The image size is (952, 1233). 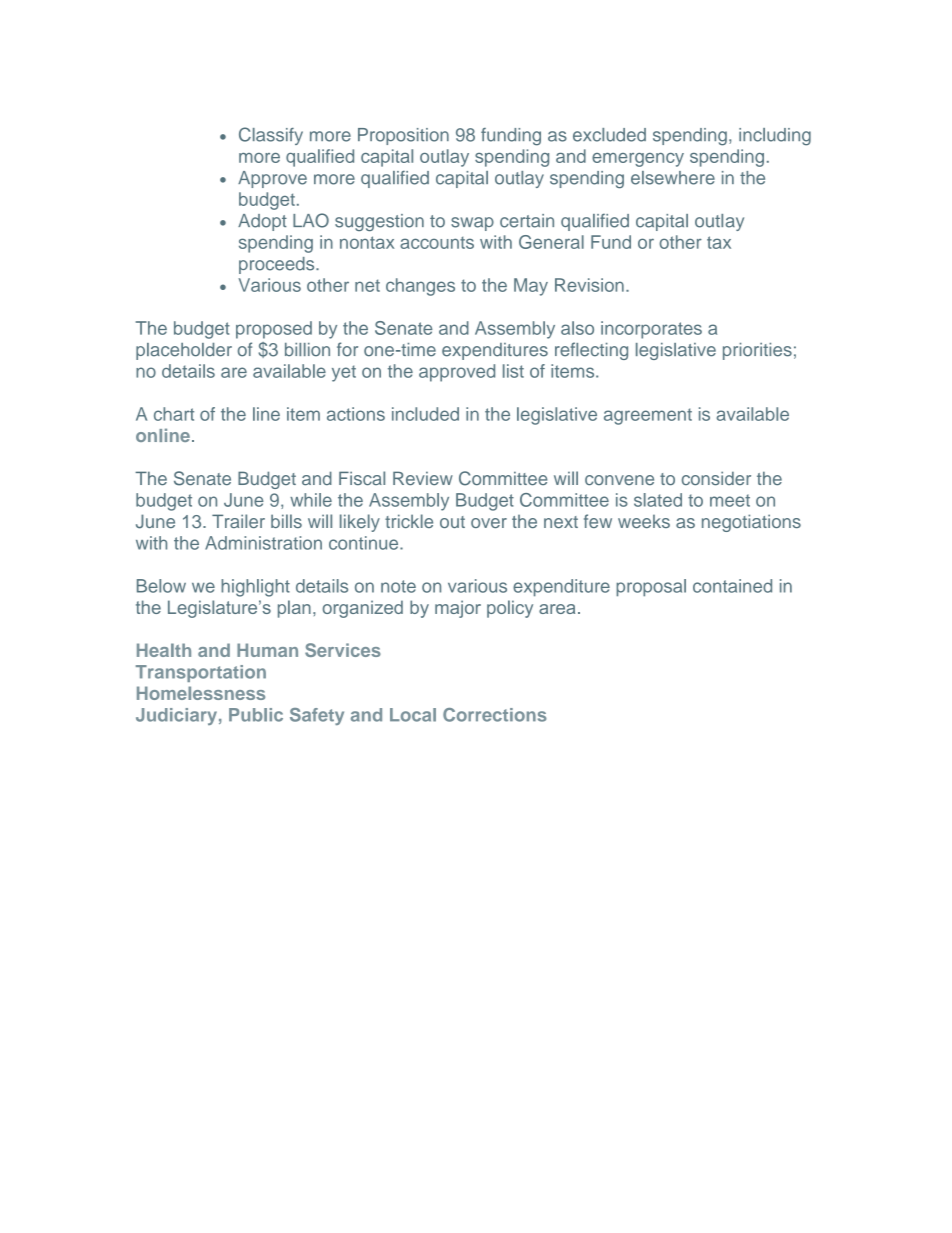 I want to click on changes, so click(x=420, y=287).
